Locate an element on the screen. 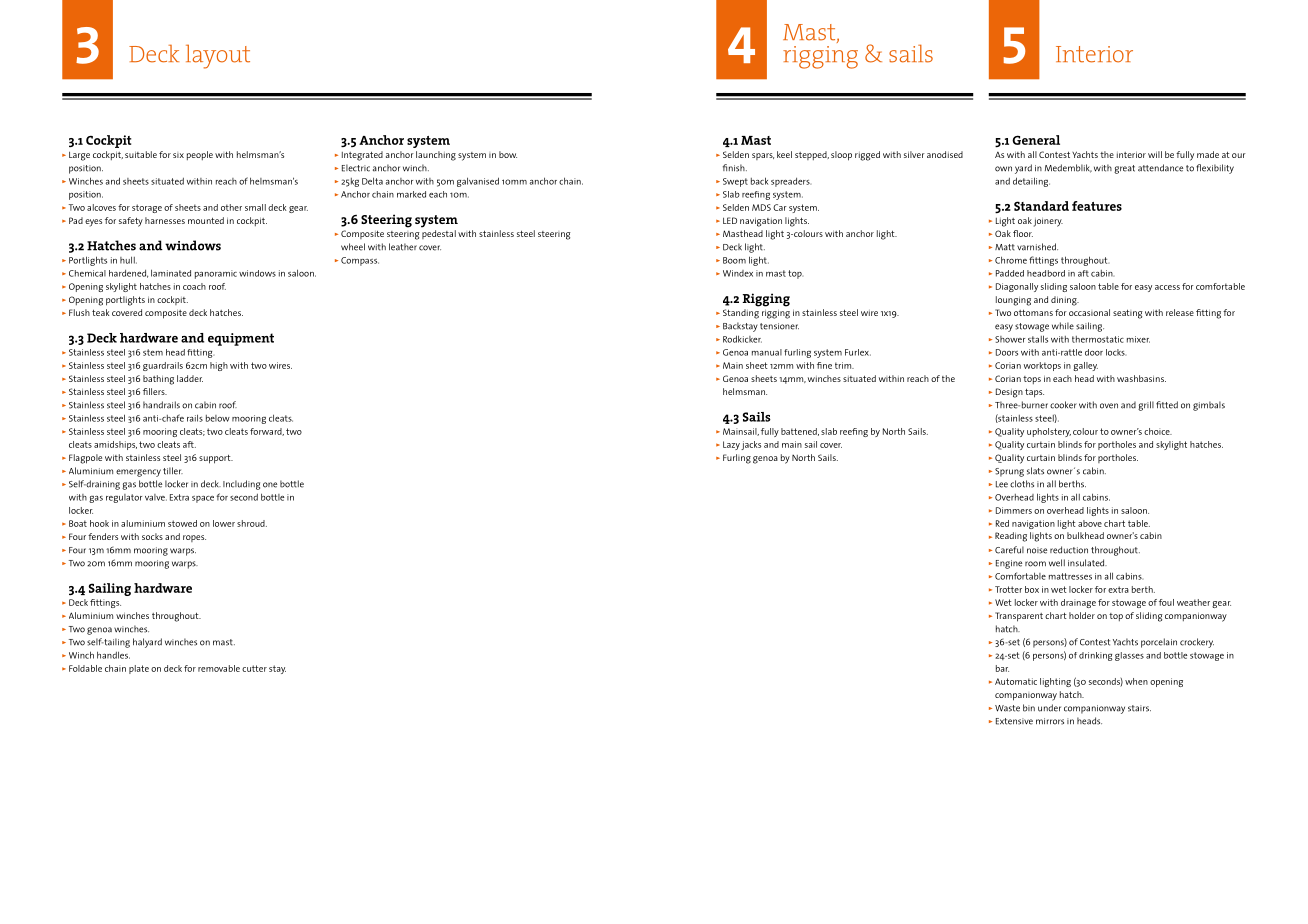 The height and width of the screenshot is (924, 1308). ropes is located at coordinates (194, 538).
